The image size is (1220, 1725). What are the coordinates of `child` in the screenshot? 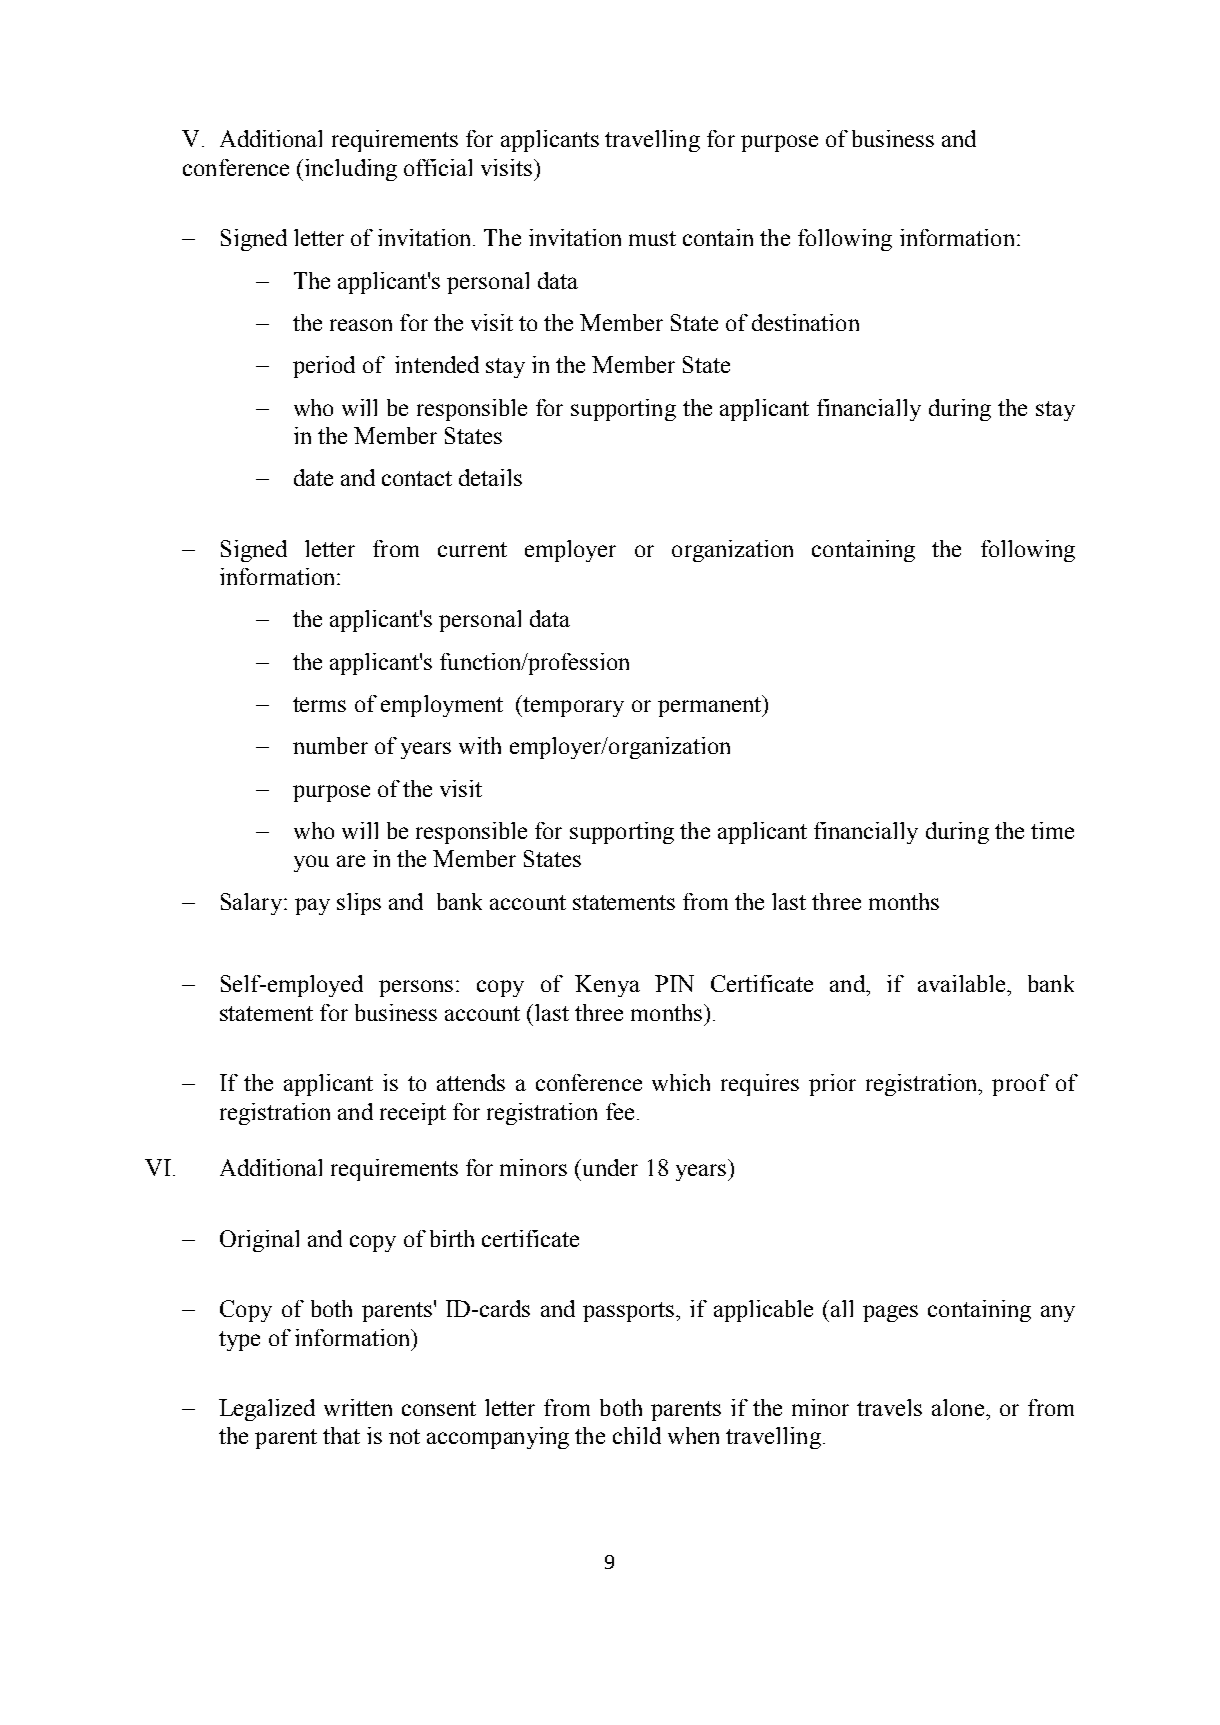 It's located at (637, 1435).
